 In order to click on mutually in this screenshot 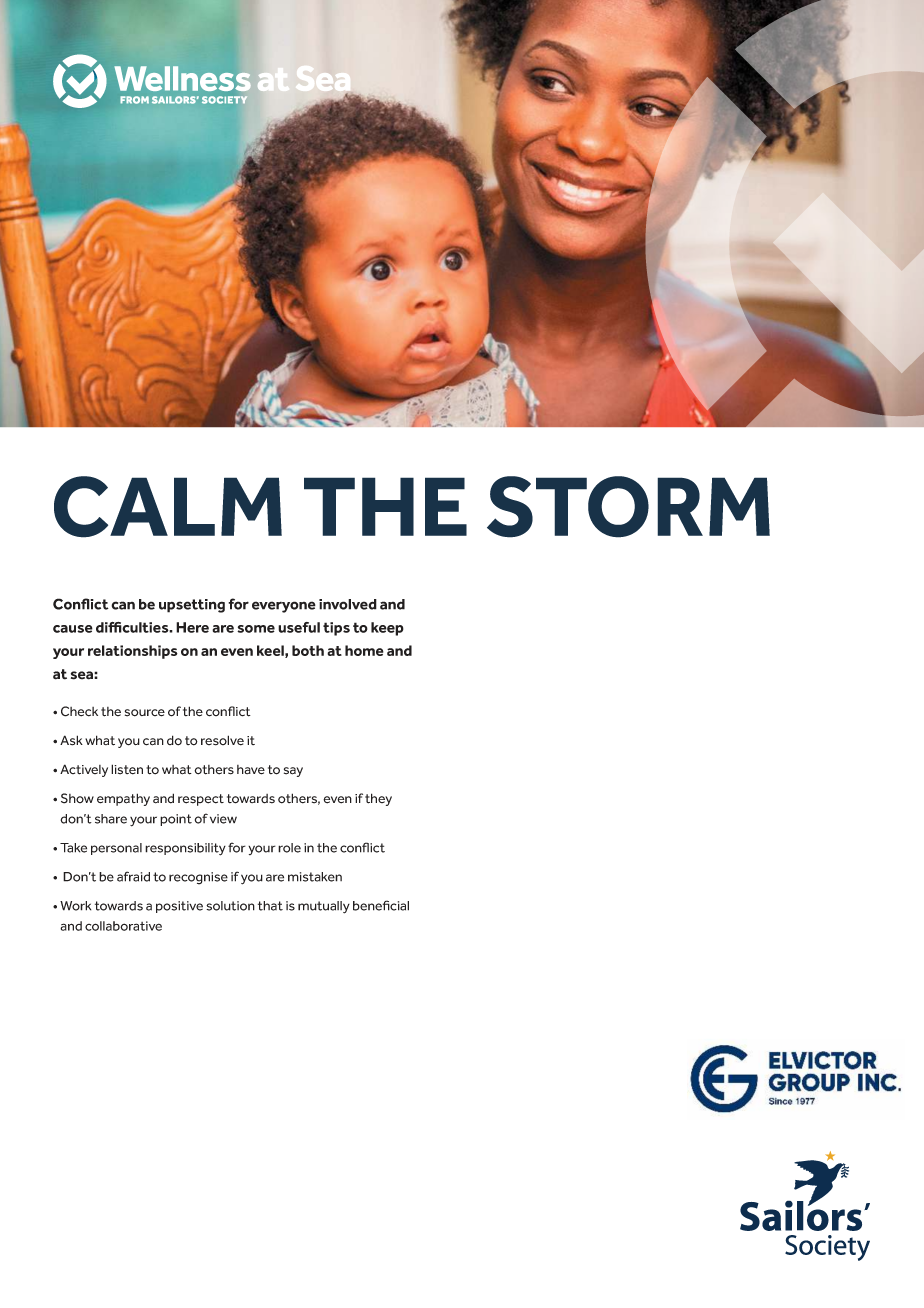, I will do `click(324, 907)`.
